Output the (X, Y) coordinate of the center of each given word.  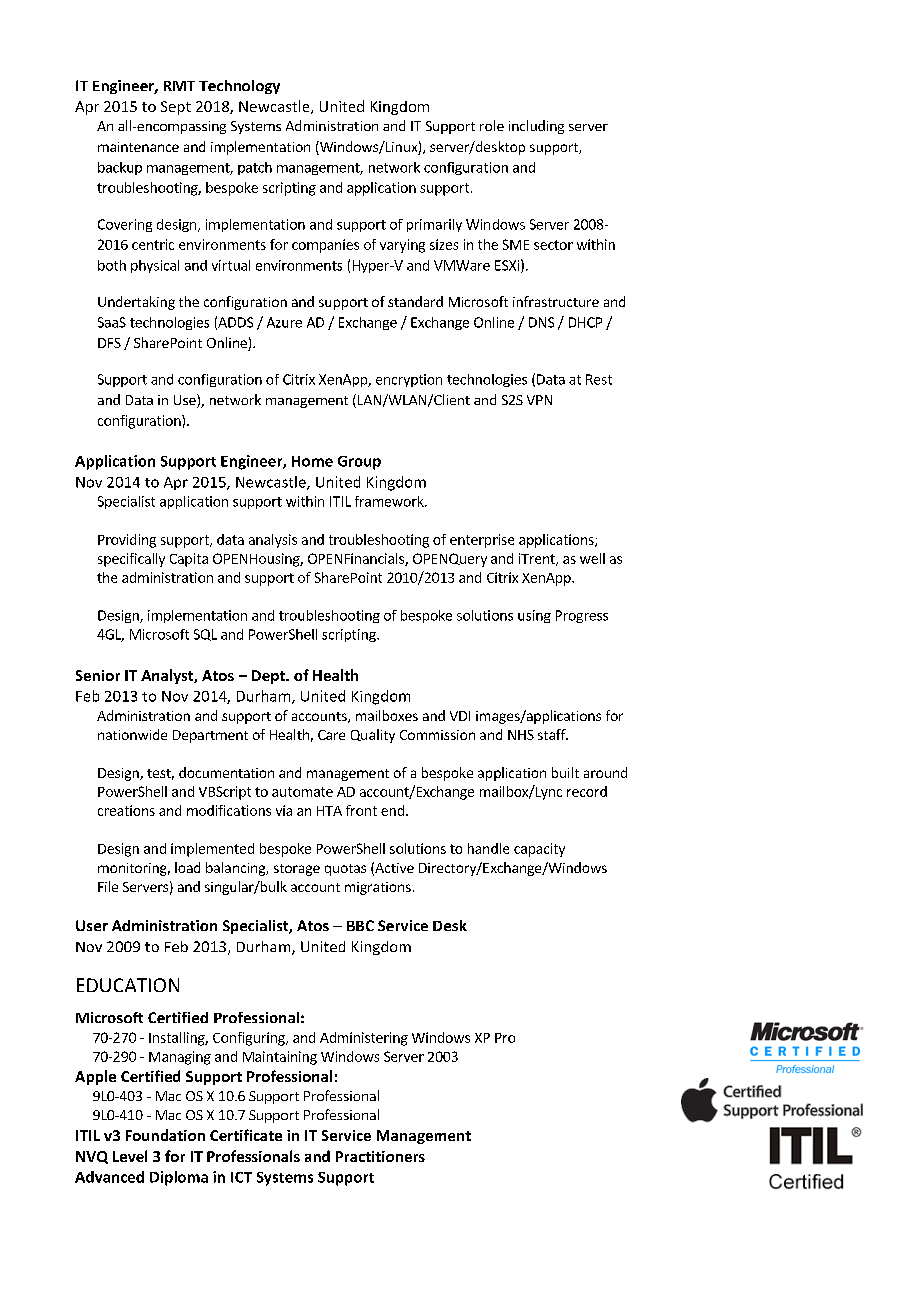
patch (255, 168)
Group (359, 463)
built (565, 772)
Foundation (165, 1135)
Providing (127, 541)
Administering (364, 1039)
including (536, 127)
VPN (539, 400)
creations (126, 810)
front (361, 810)
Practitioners (380, 1156)
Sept (176, 108)
